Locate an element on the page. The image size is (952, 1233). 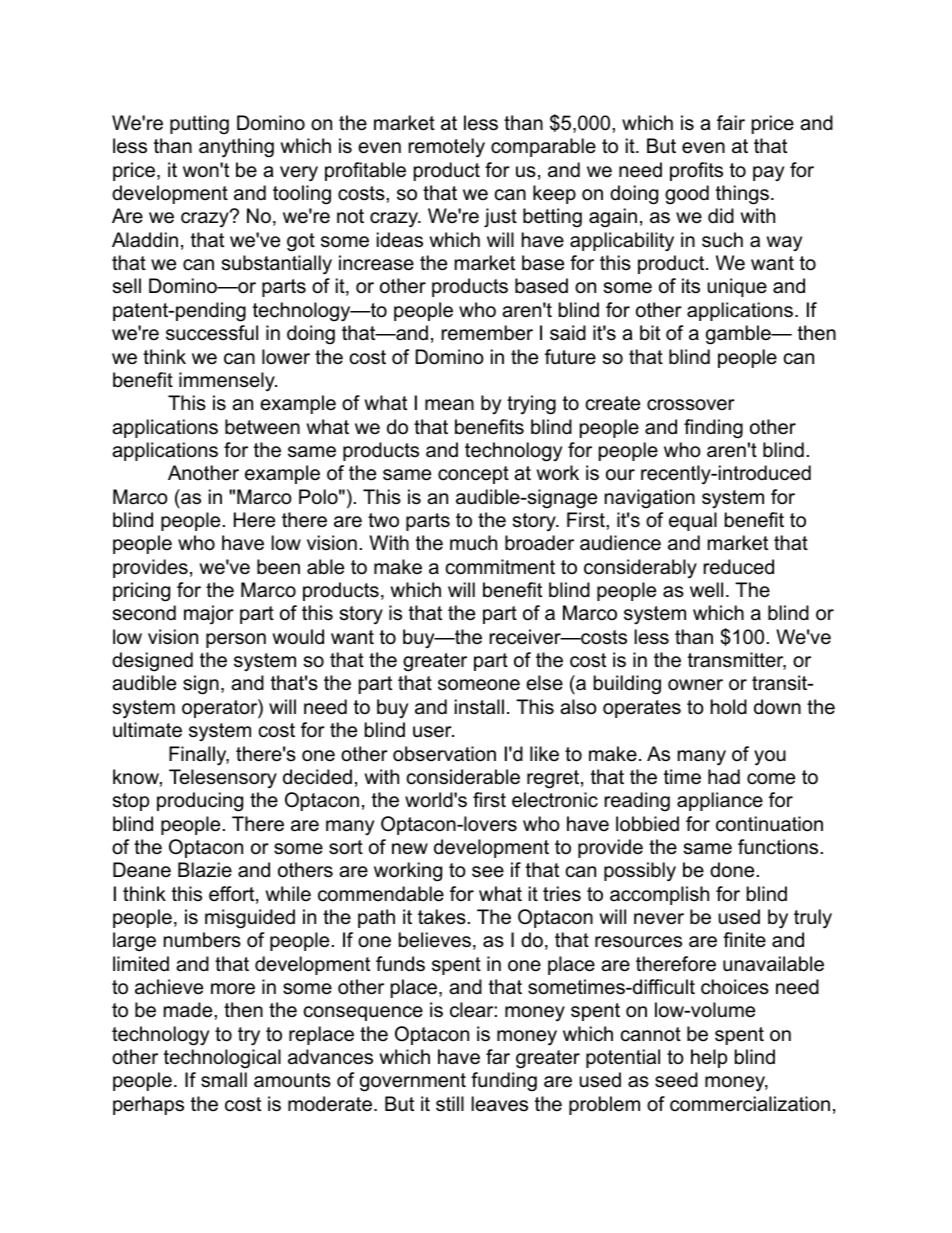
remember is located at coordinates (487, 333).
